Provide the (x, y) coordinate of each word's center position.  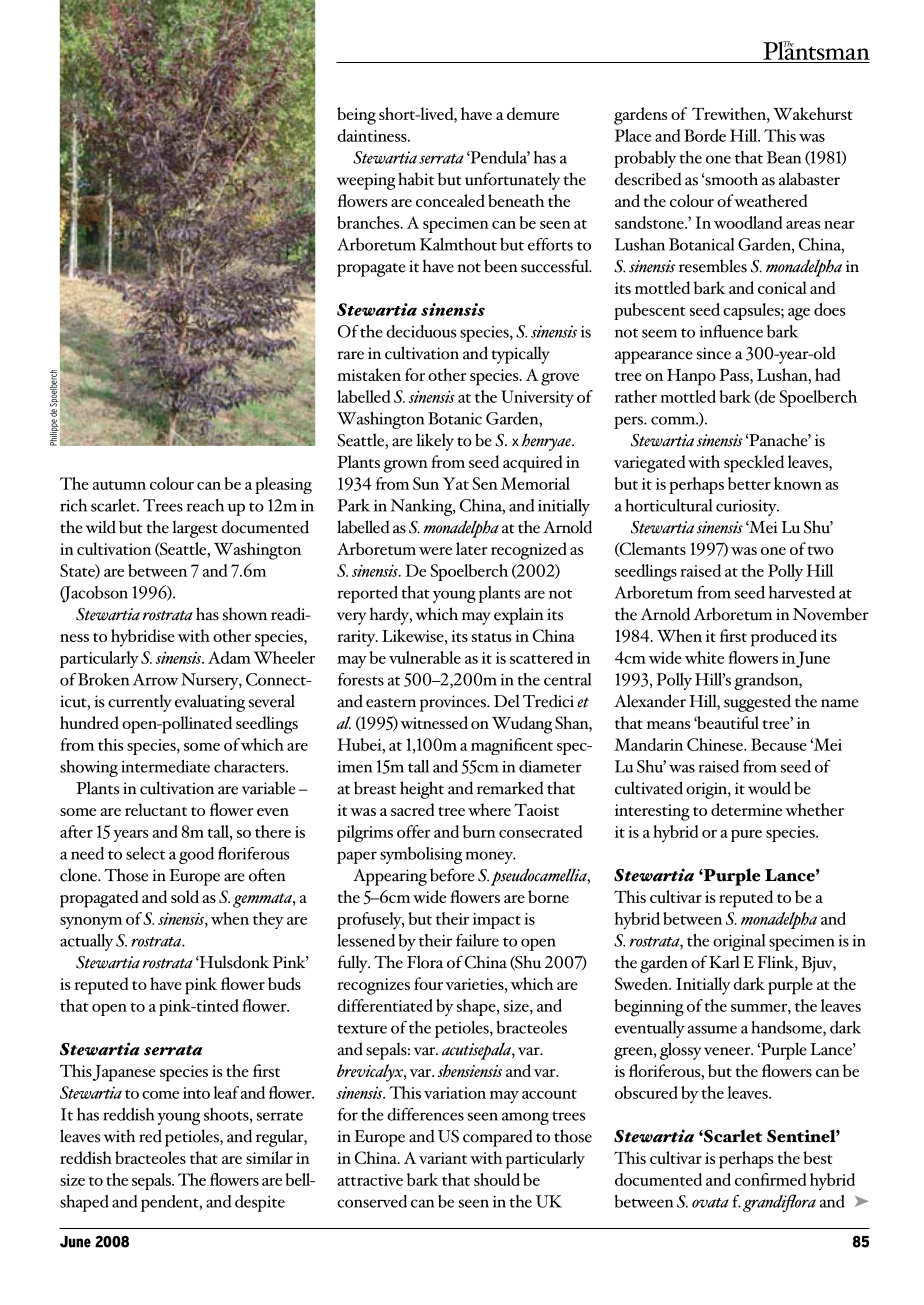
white (704, 657)
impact (497, 921)
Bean (784, 157)
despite (260, 1203)
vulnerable (425, 657)
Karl (724, 962)
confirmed (770, 1179)
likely (435, 442)
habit (416, 179)
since (714, 353)
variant (443, 1158)
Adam (229, 657)
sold (185, 896)
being (356, 116)
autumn (119, 485)
